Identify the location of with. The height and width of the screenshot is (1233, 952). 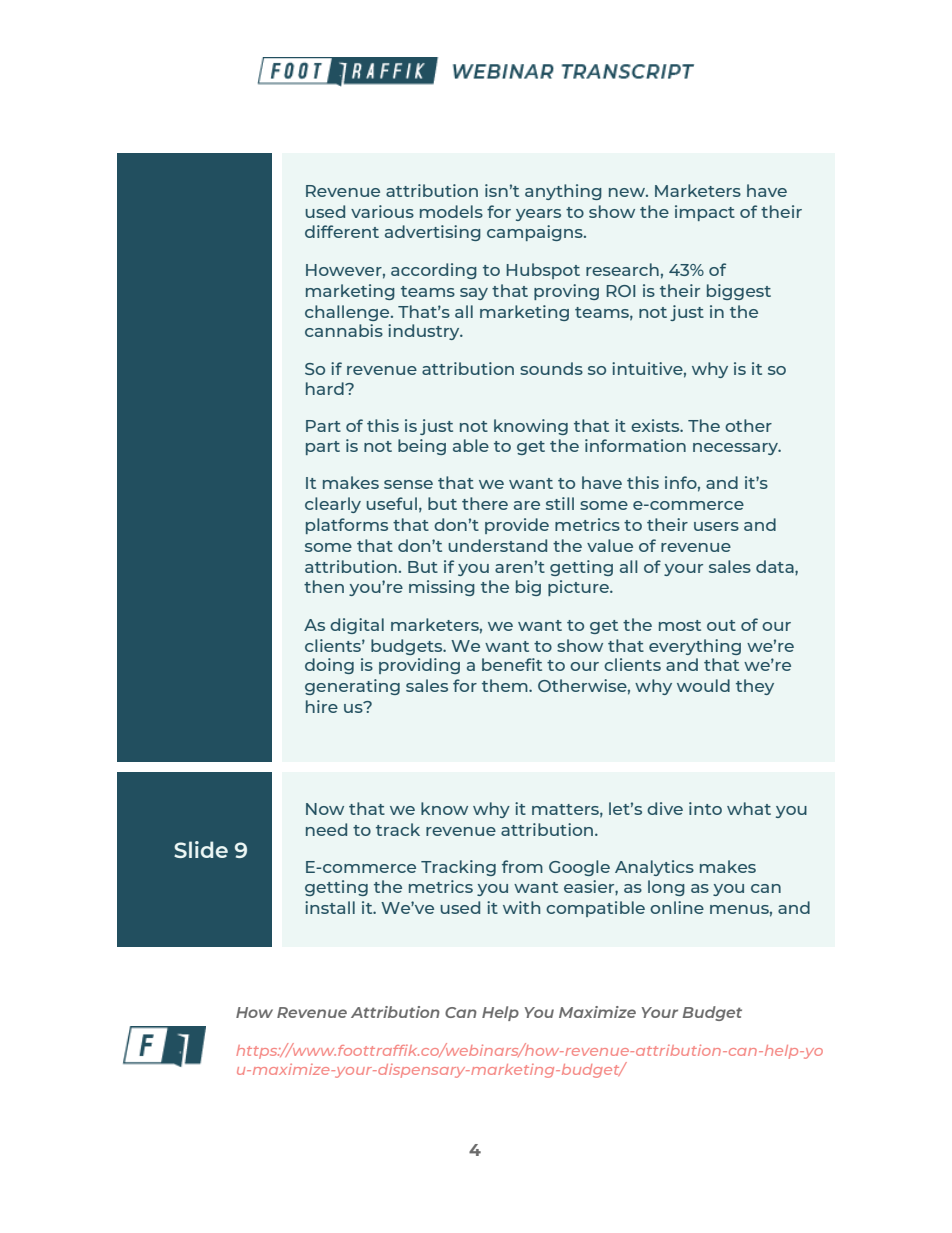
(521, 907).
